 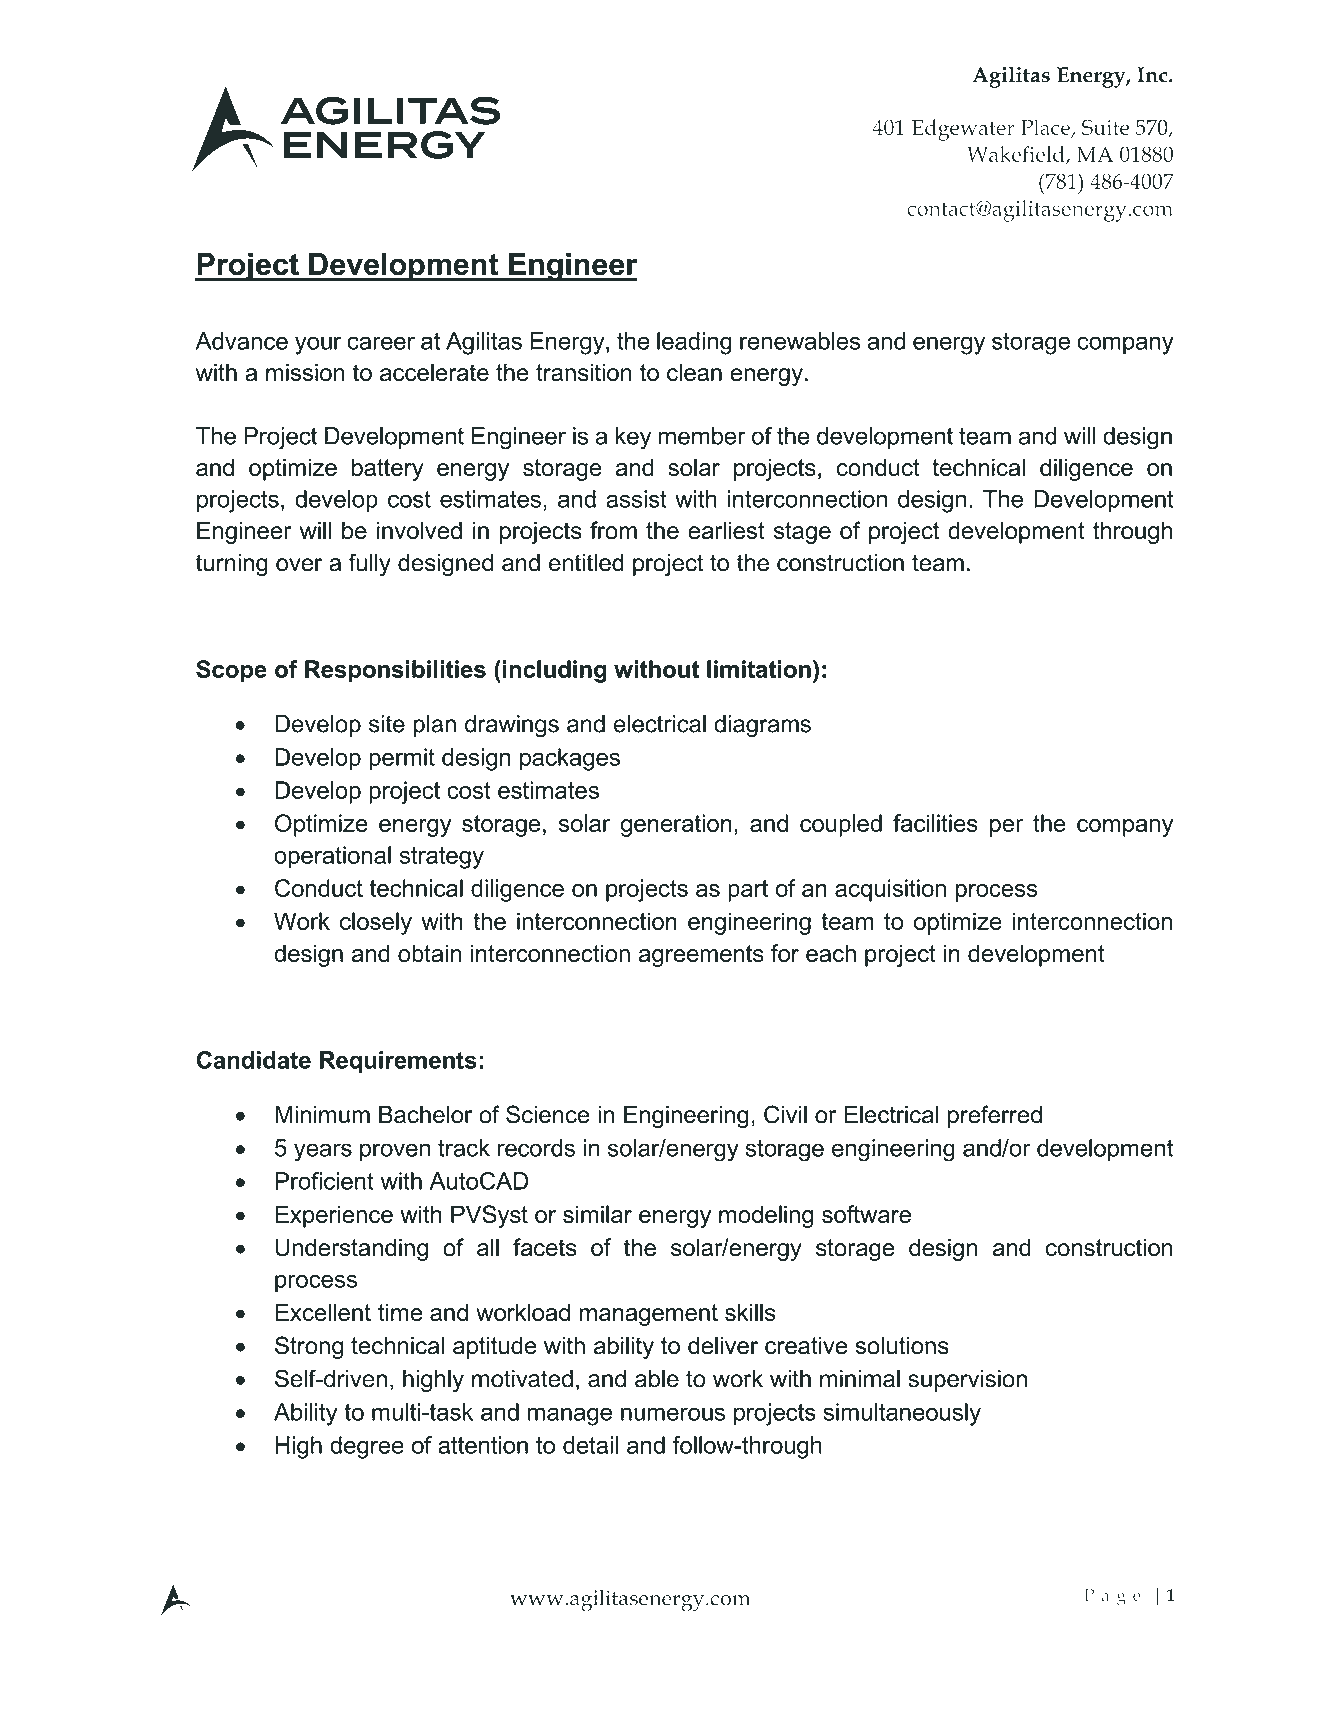 What do you see at coordinates (673, 1414) in the document?
I see `numerous` at bounding box center [673, 1414].
